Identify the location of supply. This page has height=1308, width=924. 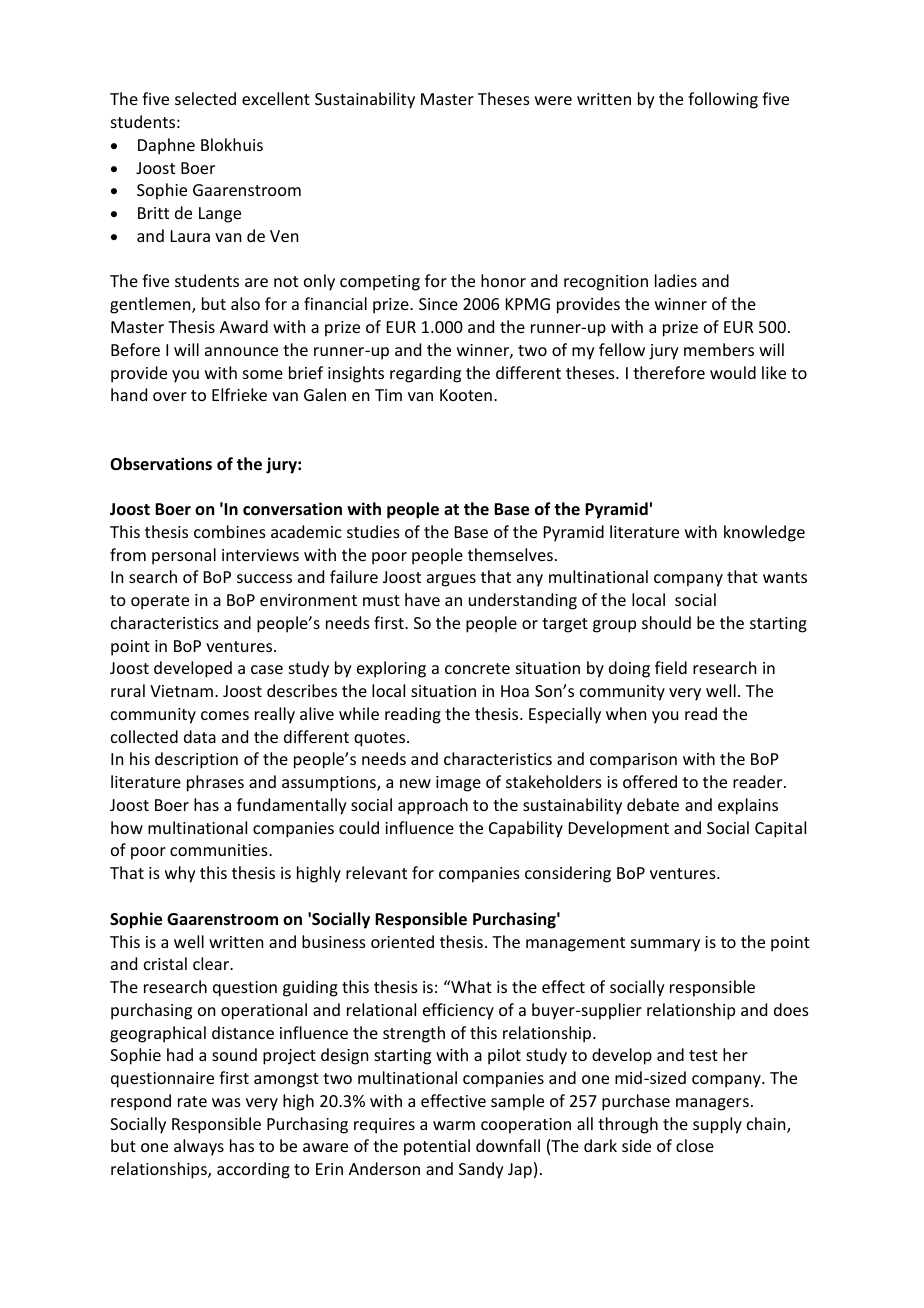
(717, 1125).
